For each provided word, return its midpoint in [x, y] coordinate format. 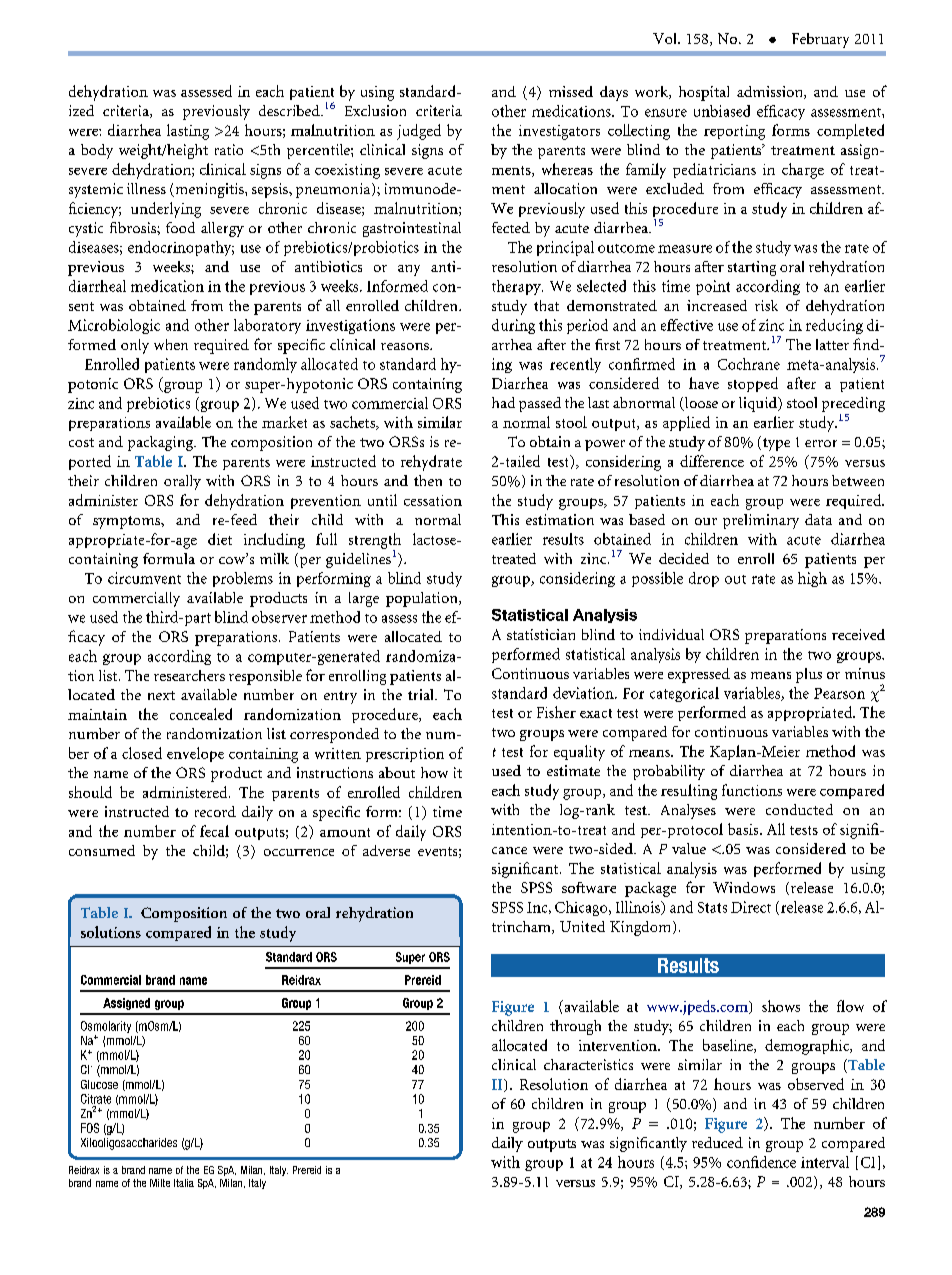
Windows [744, 887]
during [513, 326]
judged [419, 132]
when [171, 344]
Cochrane [749, 364]
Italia [184, 1183]
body [97, 151]
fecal [214, 831]
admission [771, 92]
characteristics [588, 1064]
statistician [541, 634]
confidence [761, 1162]
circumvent [144, 578]
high [812, 579]
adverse [386, 850]
